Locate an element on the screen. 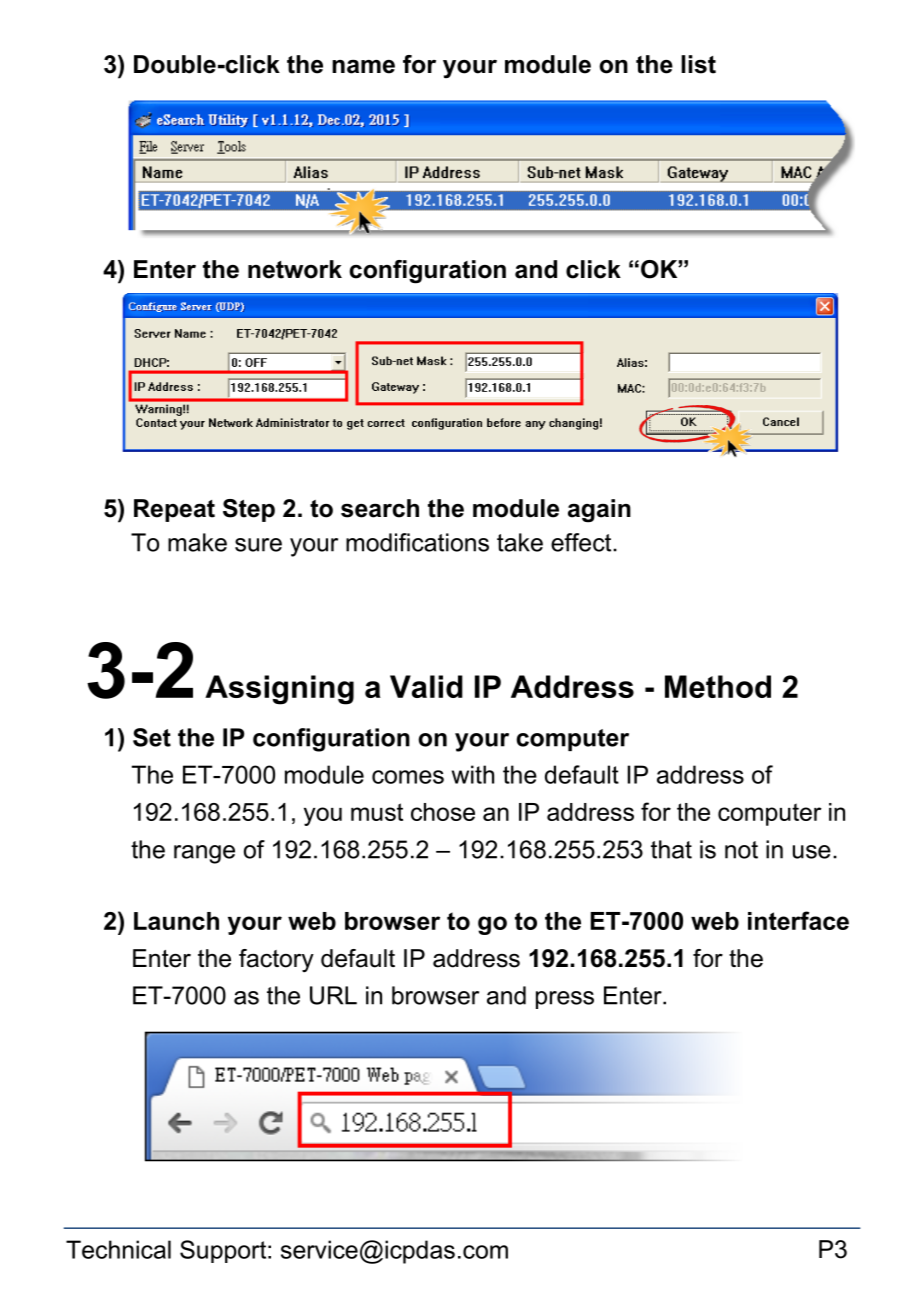 The height and width of the screenshot is (1308, 924). interface is located at coordinates (798, 920).
